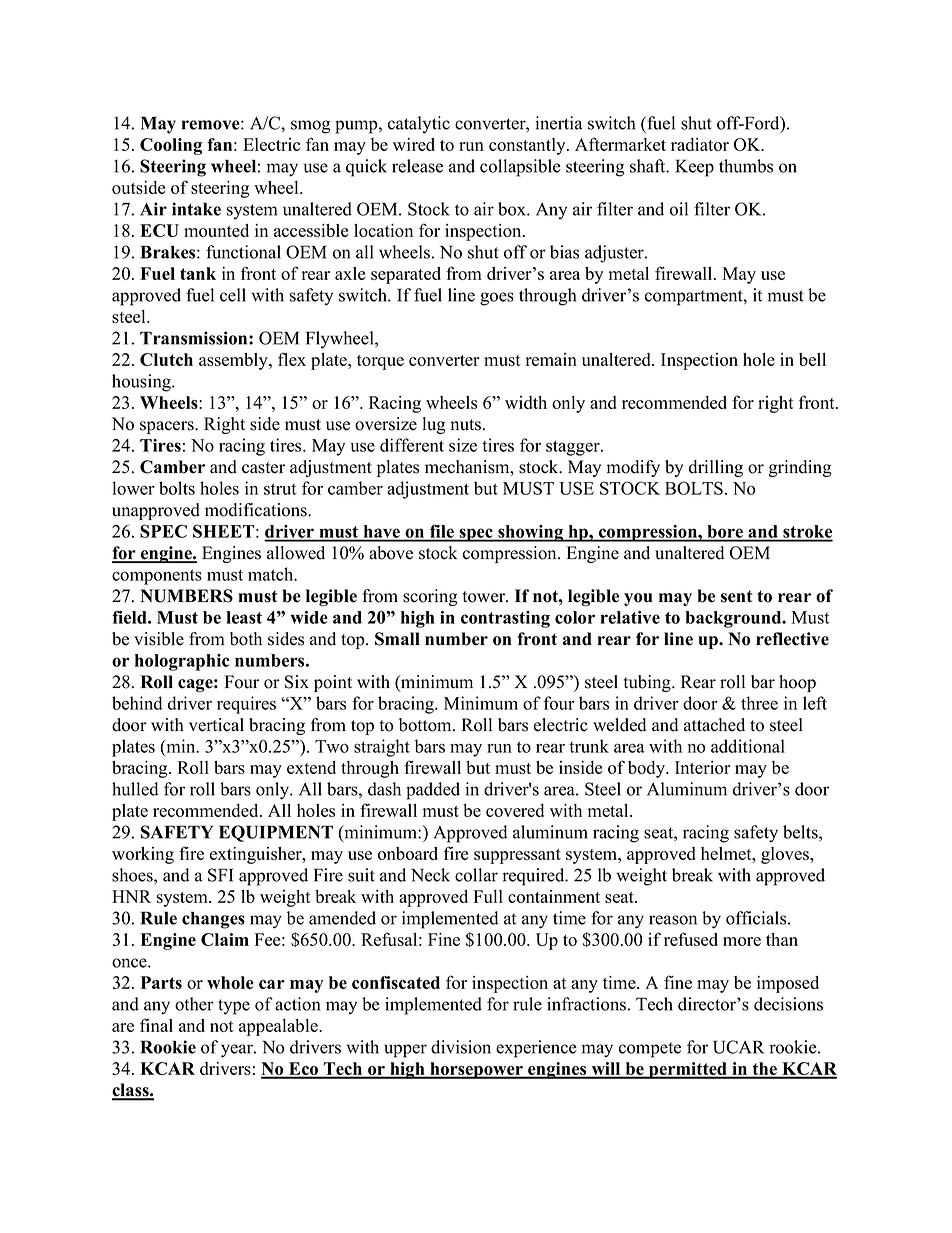  Describe the element at coordinates (276, 833) in the page. I see `EQUIPMENT` at that location.
